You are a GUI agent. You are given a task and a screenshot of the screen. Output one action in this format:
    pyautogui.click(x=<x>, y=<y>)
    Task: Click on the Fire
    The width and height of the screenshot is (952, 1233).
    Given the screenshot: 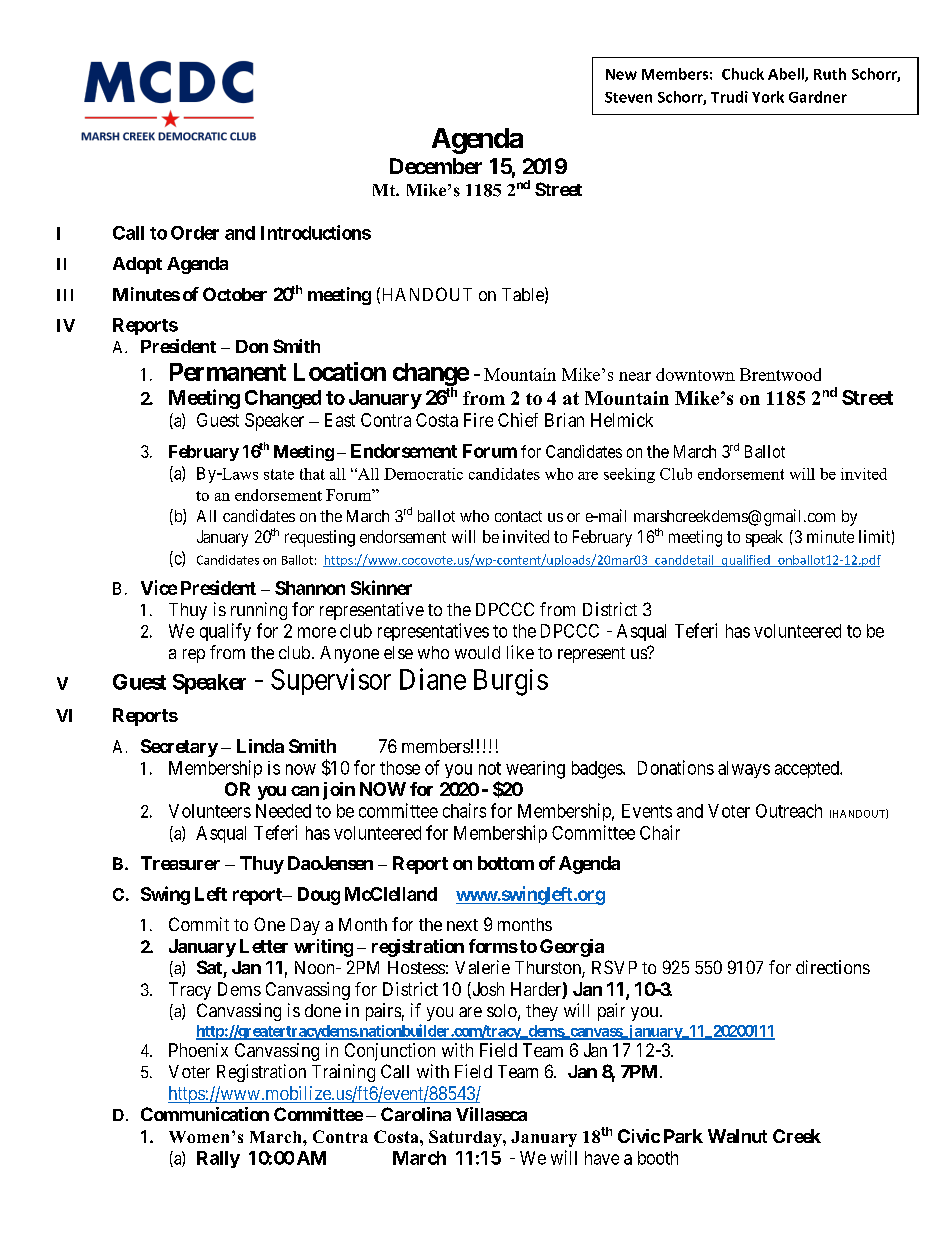 What is the action you would take?
    pyautogui.click(x=478, y=420)
